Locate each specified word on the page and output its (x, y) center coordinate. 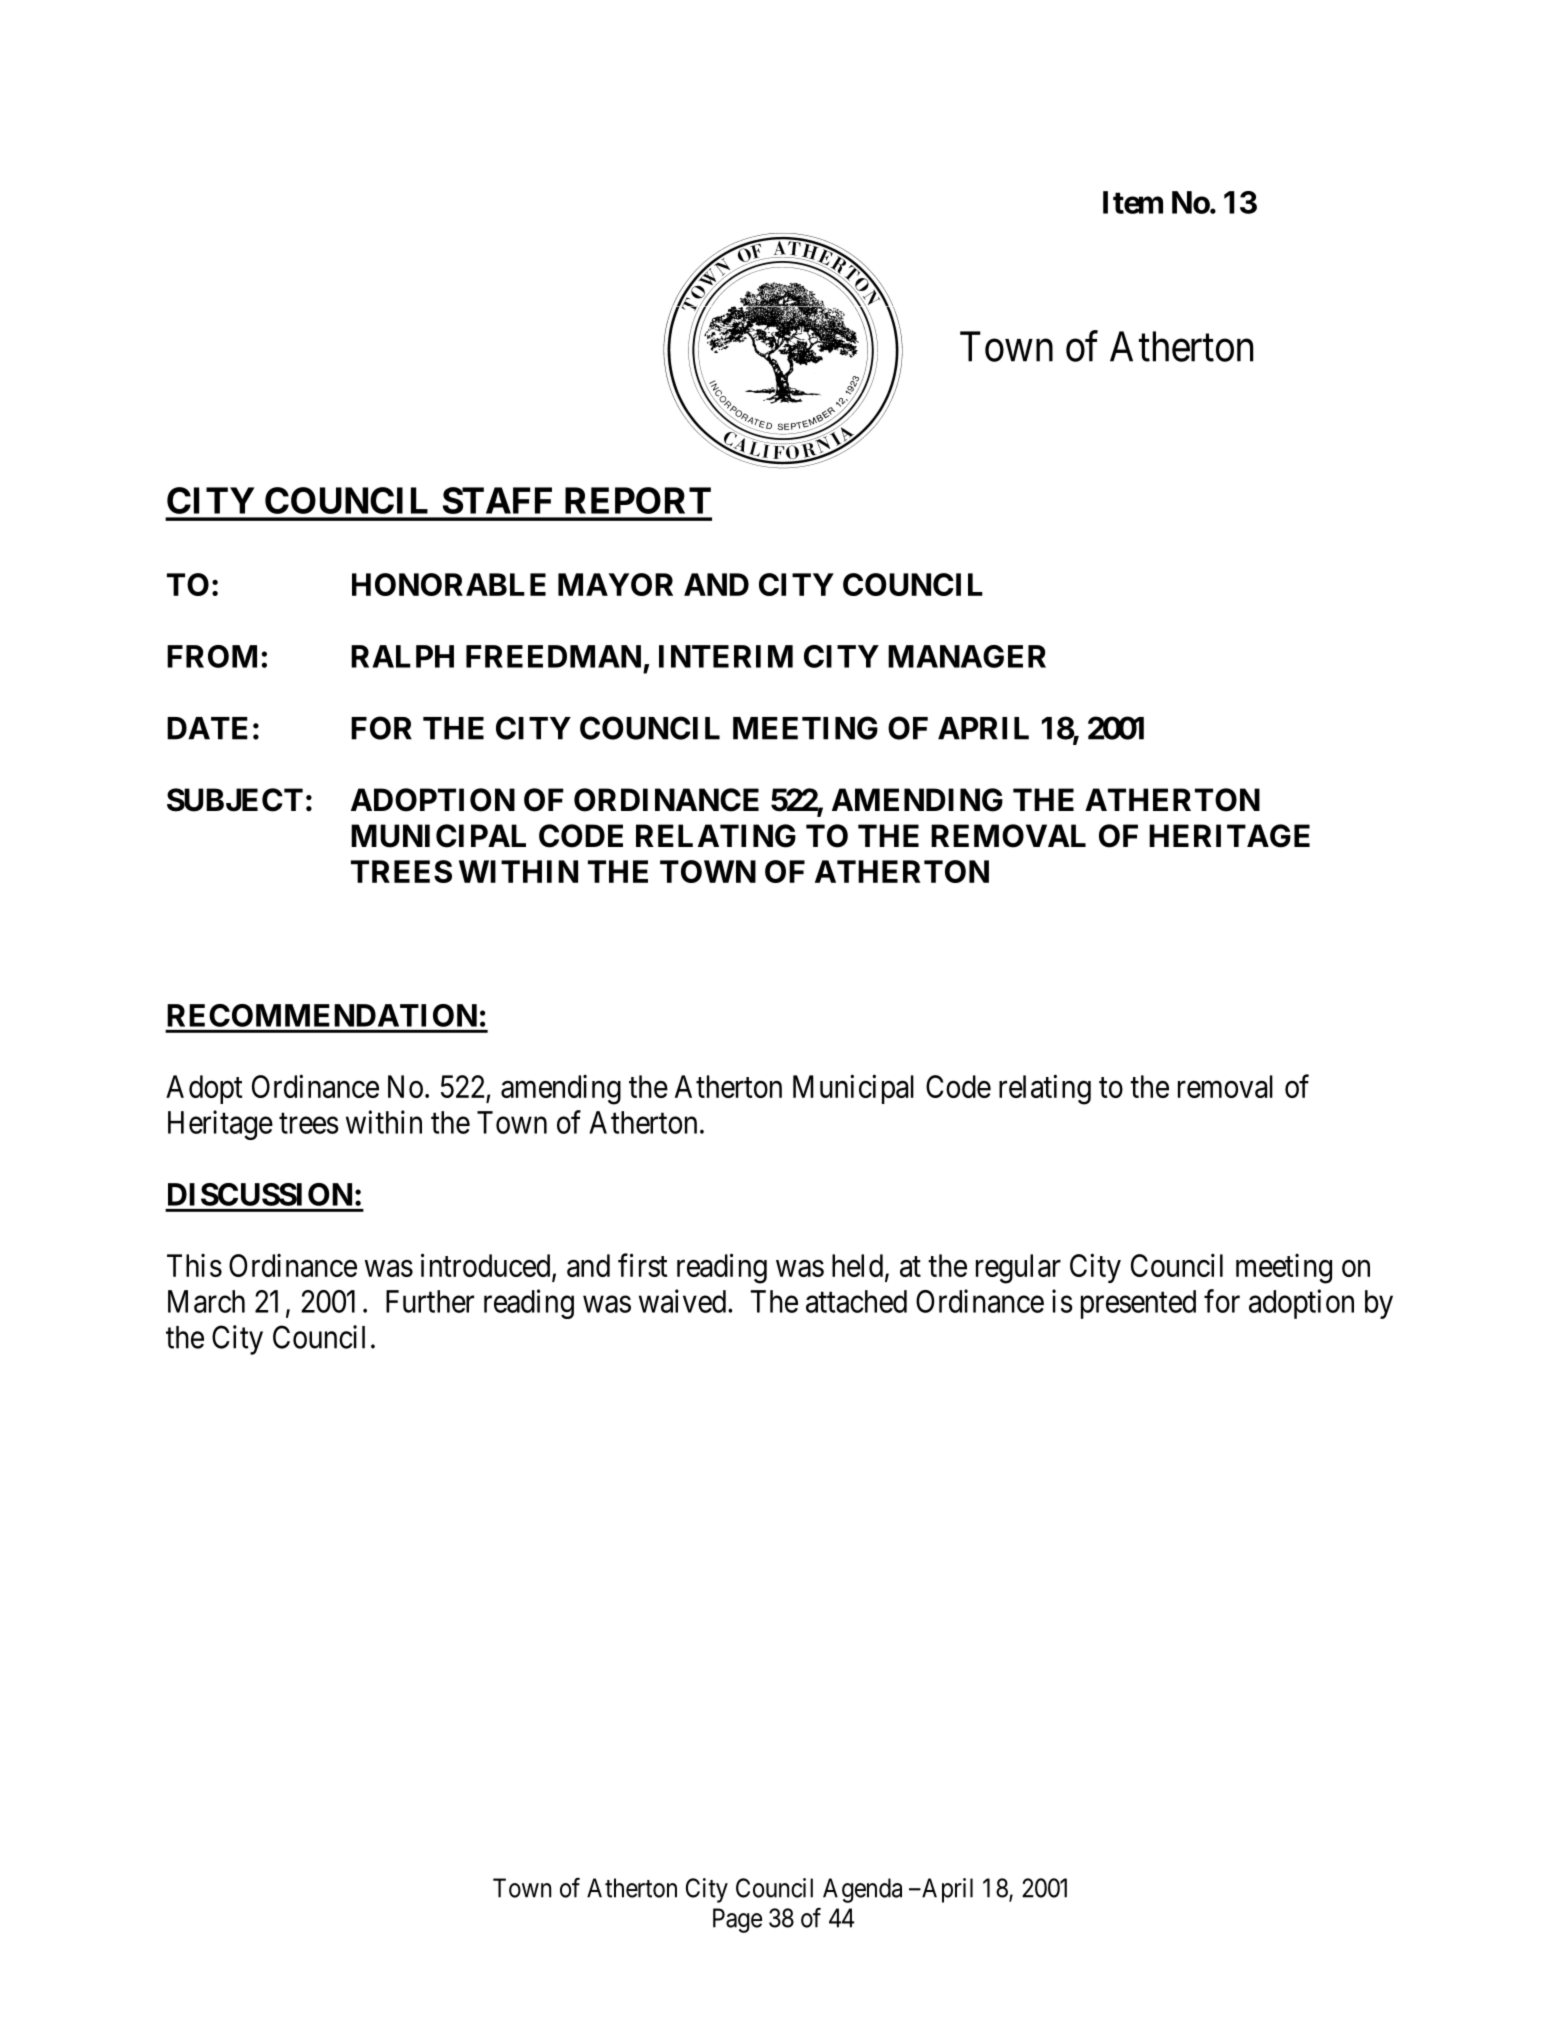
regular (1018, 1269)
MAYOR (615, 584)
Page (737, 1920)
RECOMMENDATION (322, 1015)
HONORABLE (449, 584)
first (643, 1265)
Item (1133, 202)
